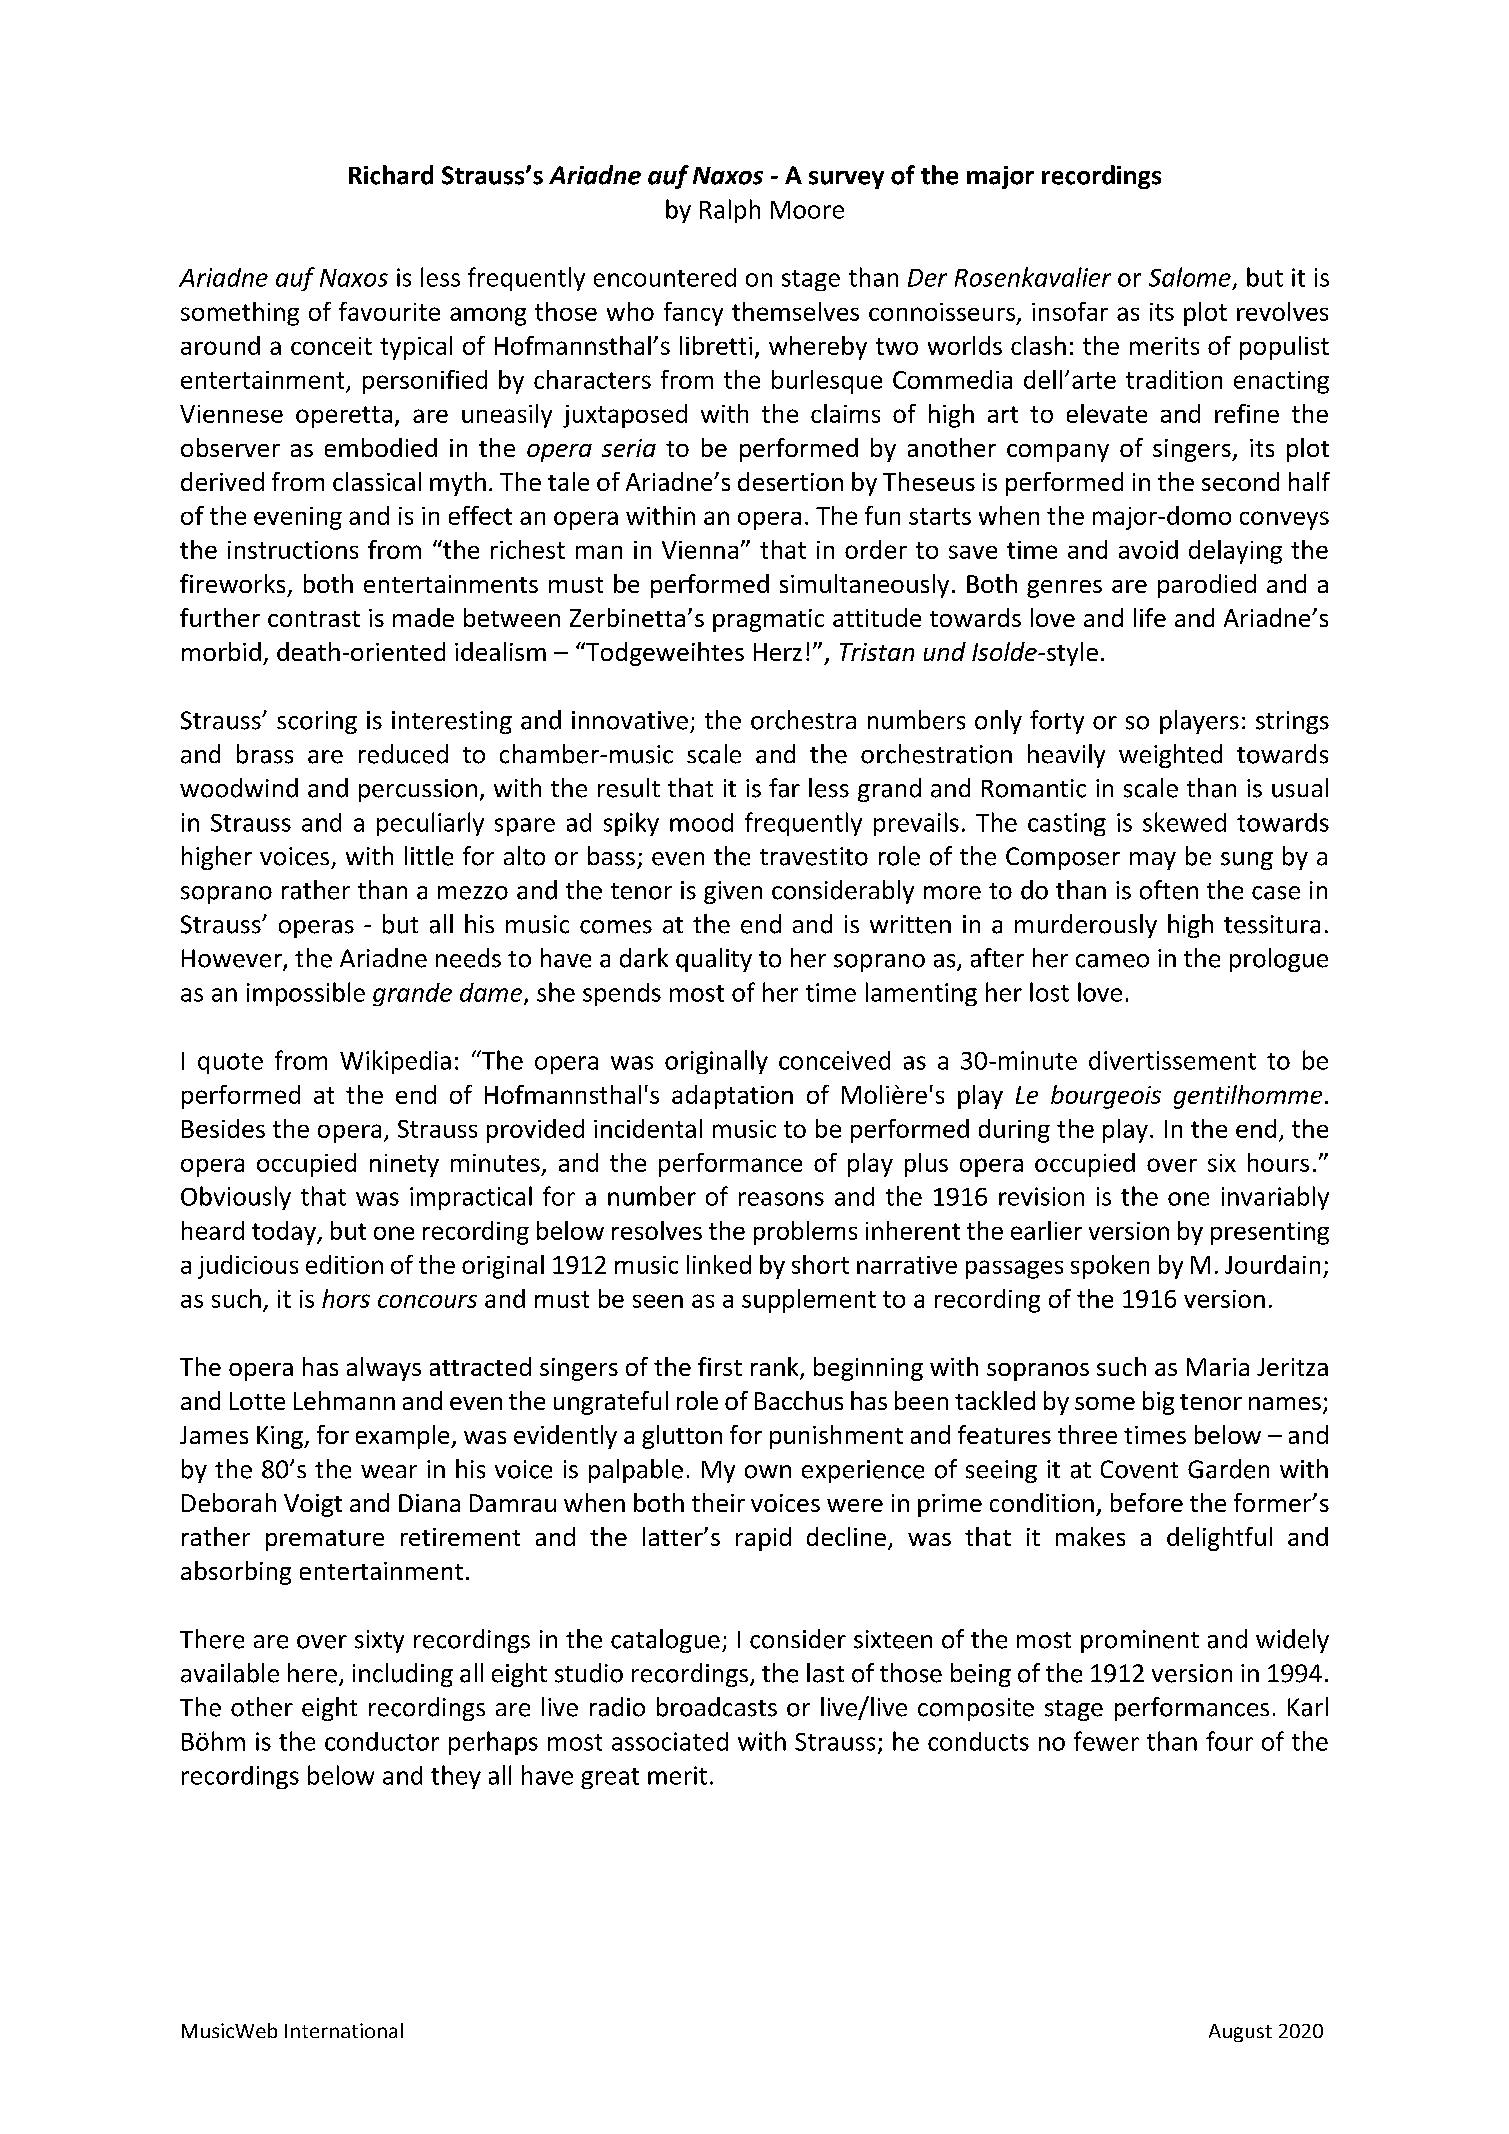 The height and width of the document is (2134, 1509). Describe the element at coordinates (732, 1097) in the document. I see `adaptation` at that location.
